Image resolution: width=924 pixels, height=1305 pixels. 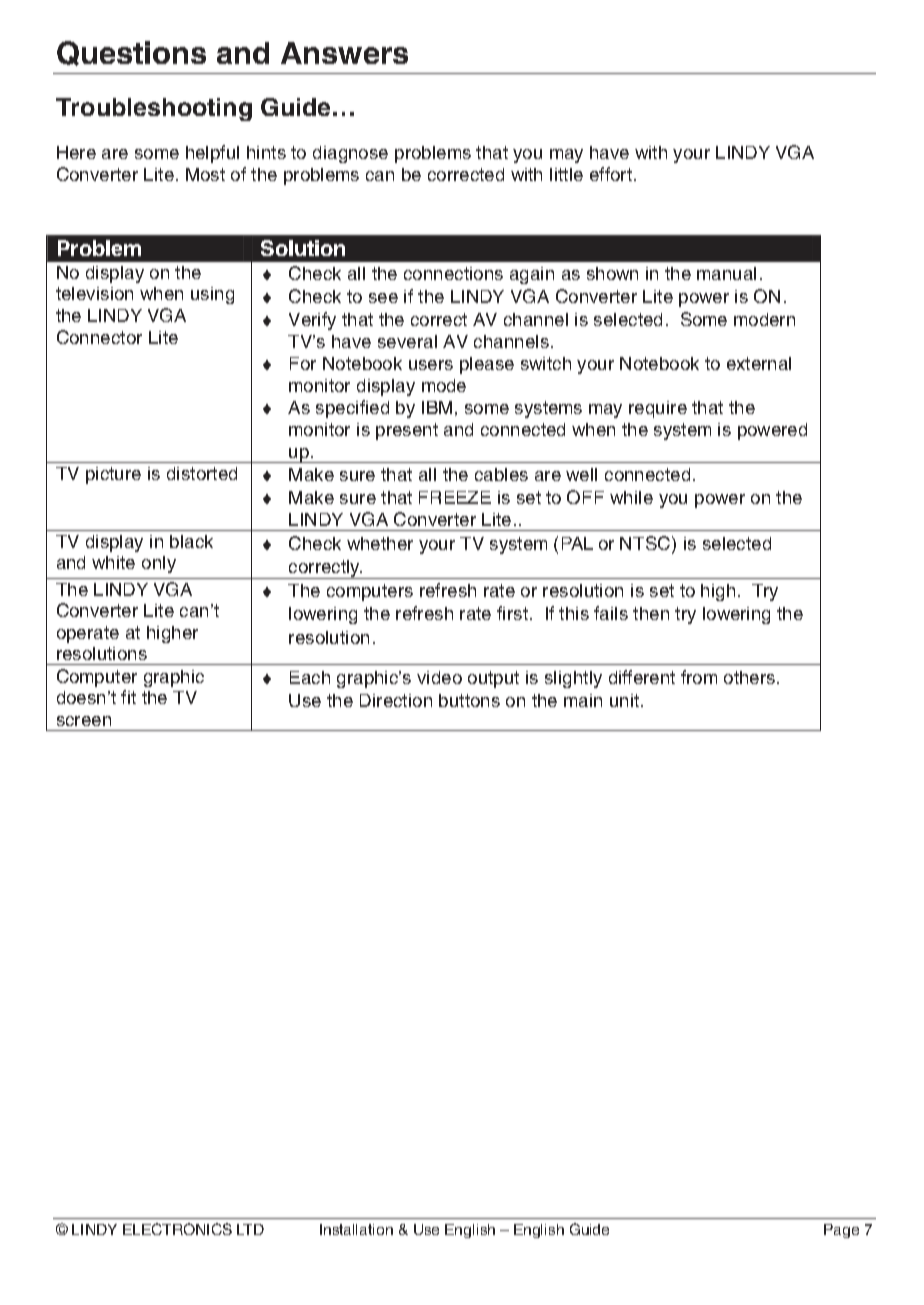 I want to click on black, so click(x=191, y=541).
